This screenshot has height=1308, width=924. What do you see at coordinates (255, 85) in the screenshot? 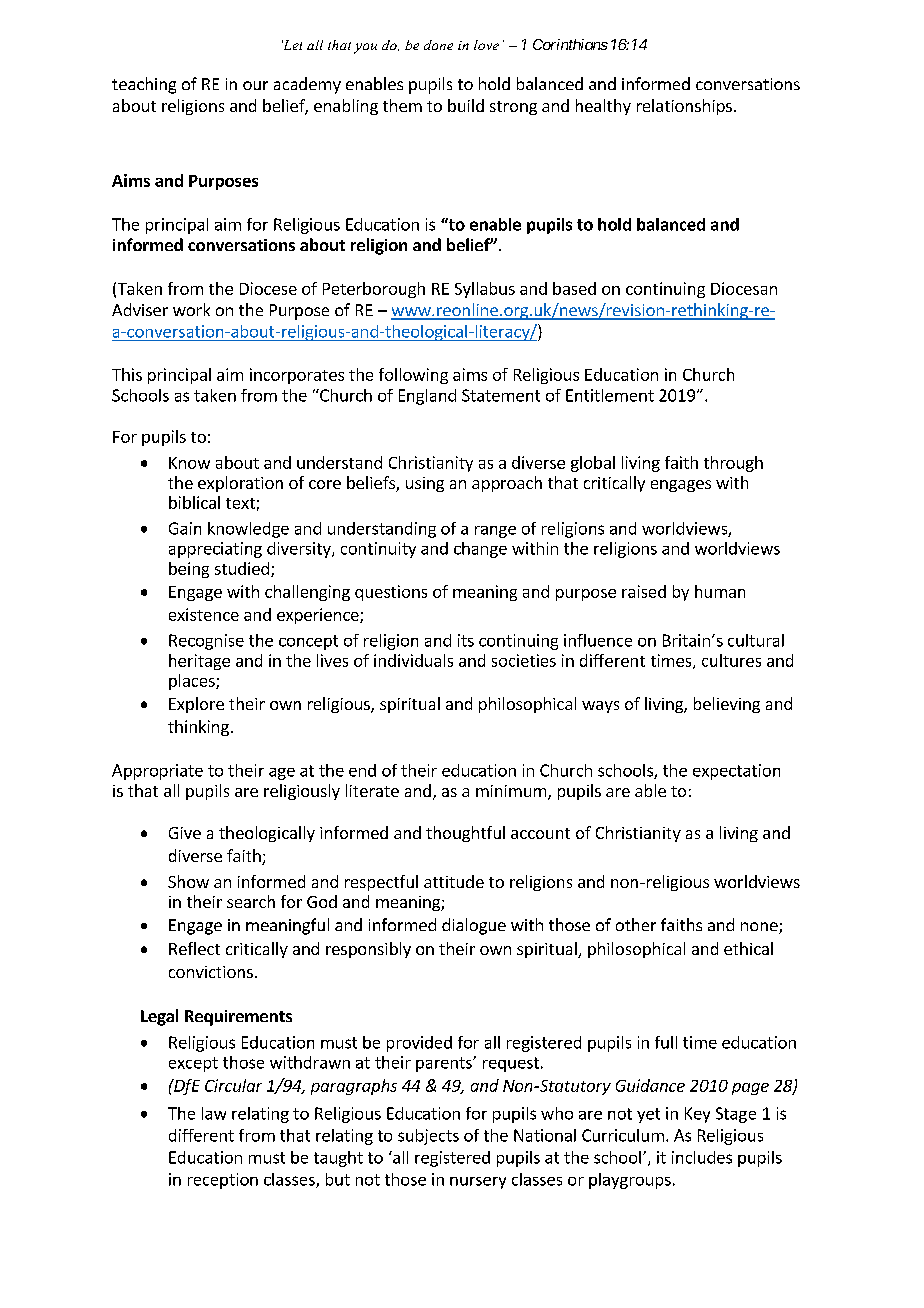
I see `our` at bounding box center [255, 85].
